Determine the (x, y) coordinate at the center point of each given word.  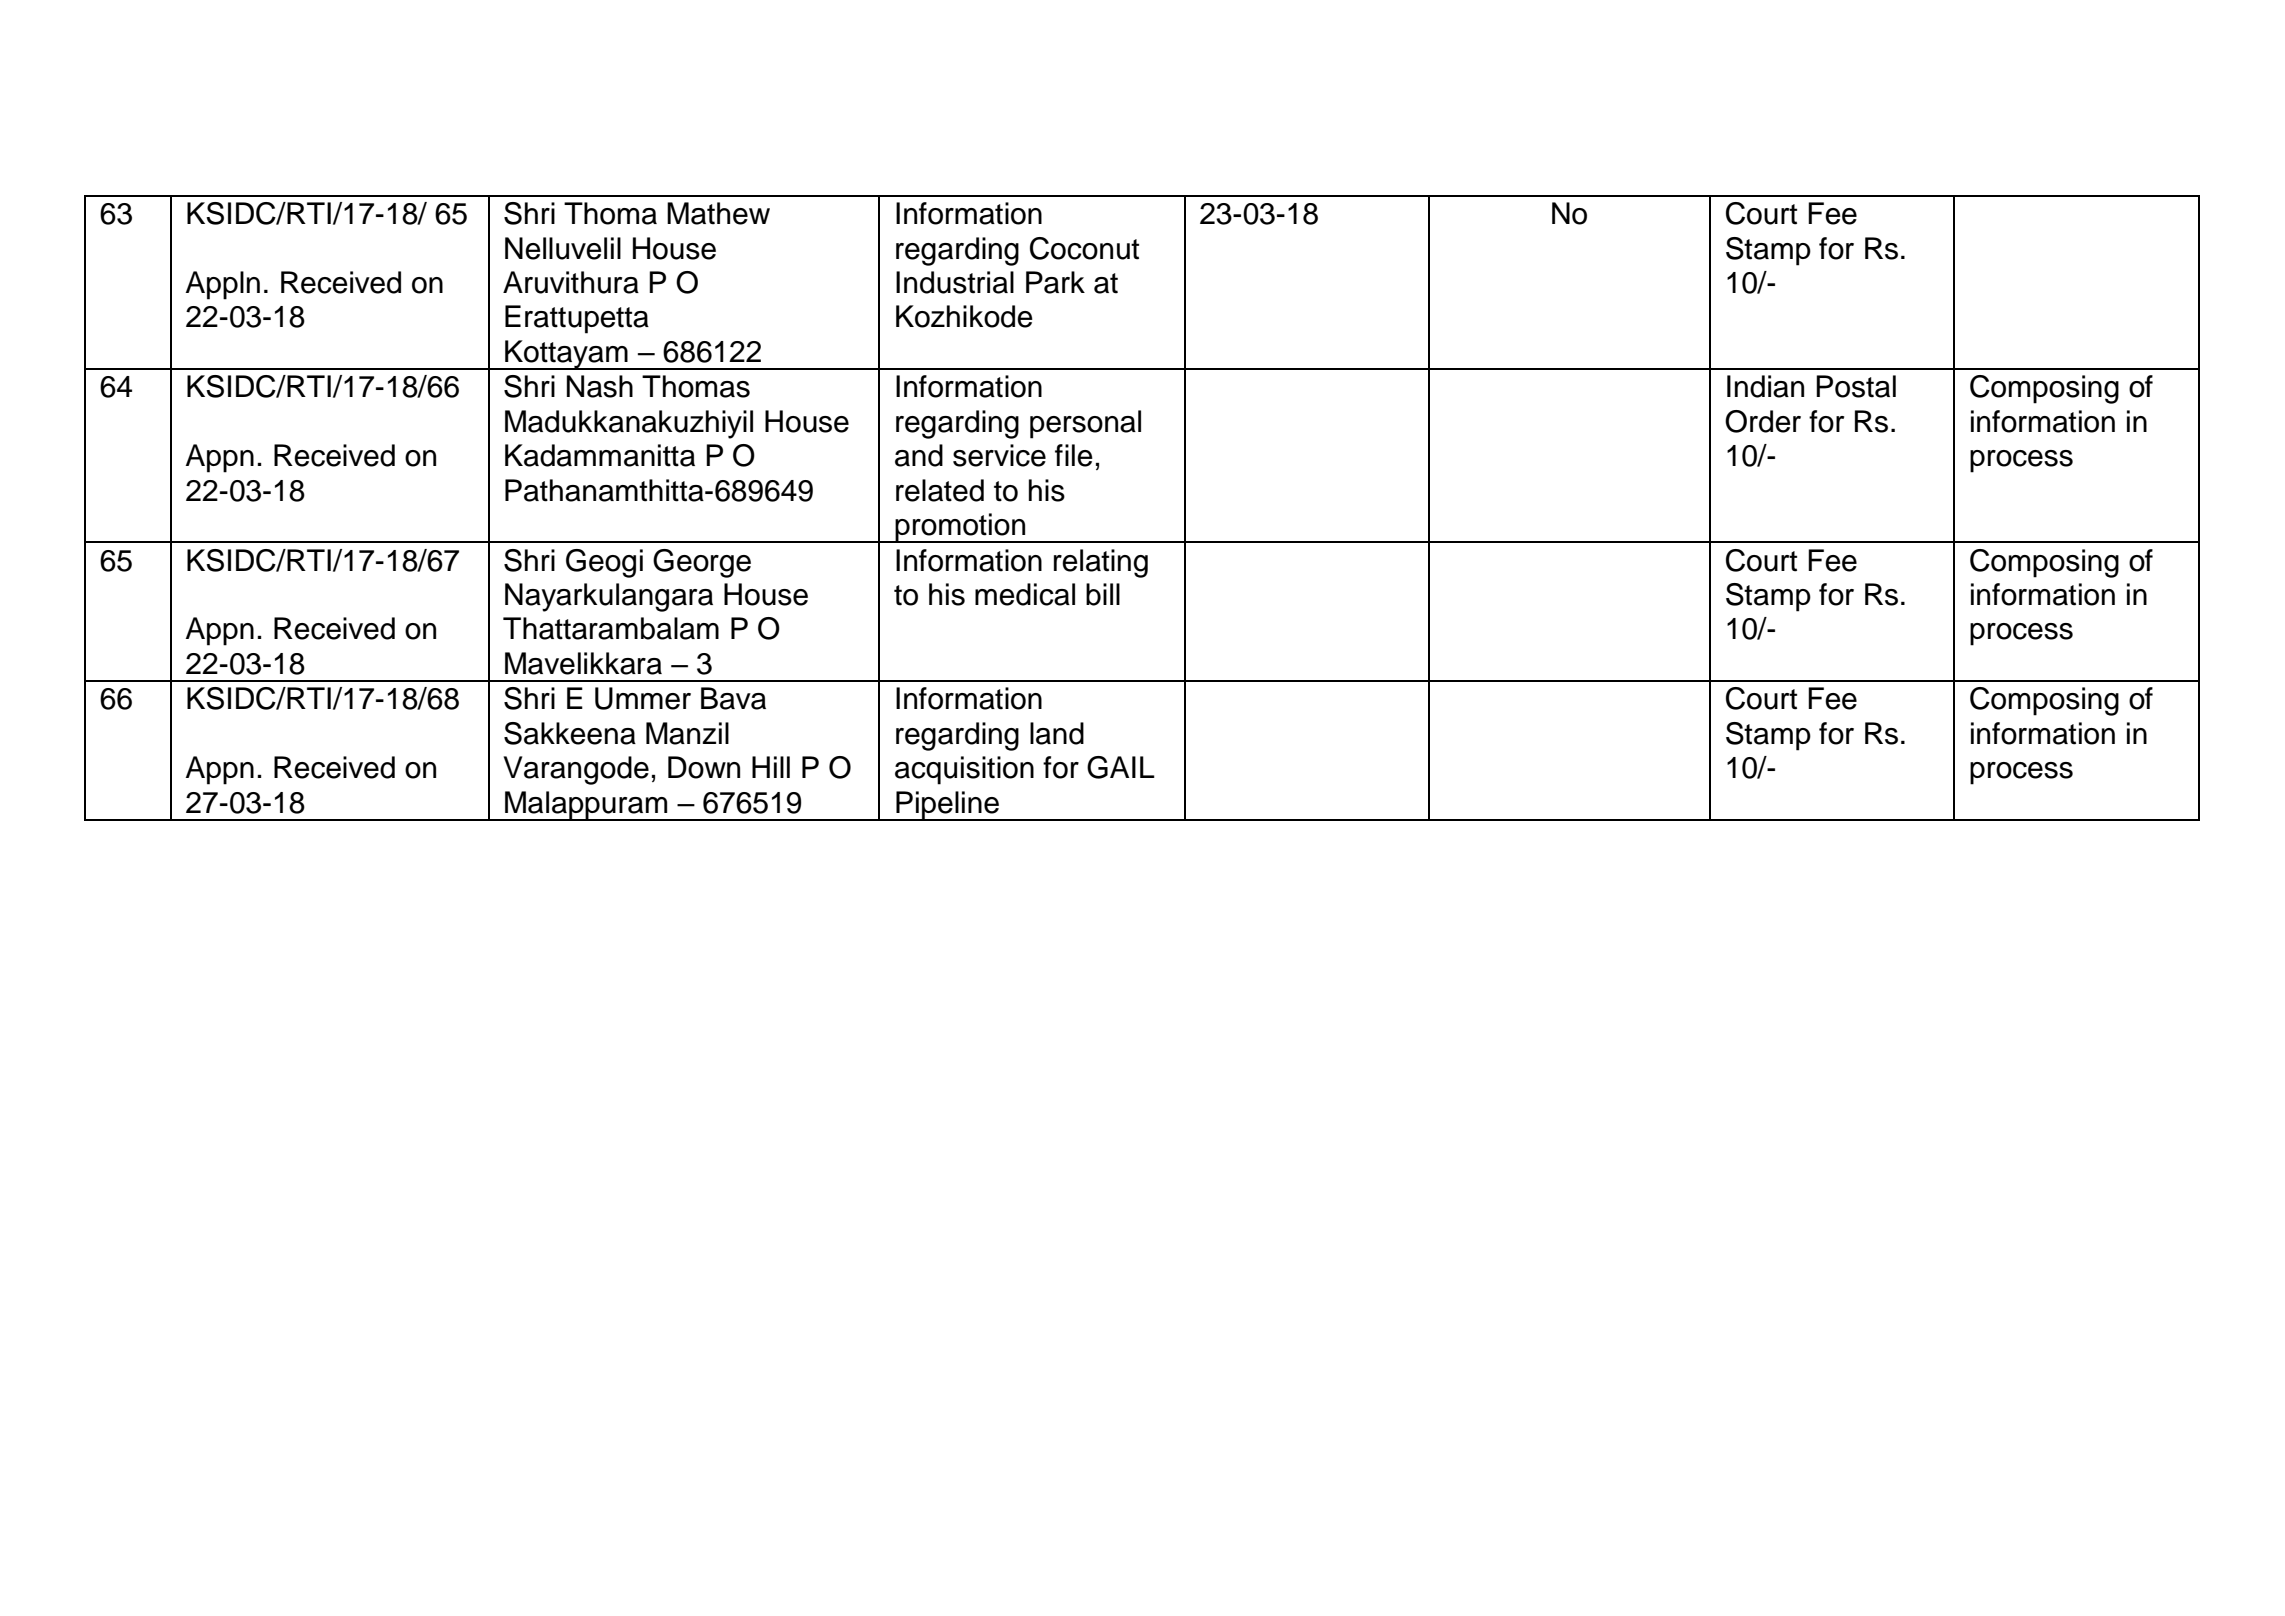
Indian (1765, 386)
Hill (771, 767)
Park (1055, 282)
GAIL (1121, 767)
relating (1101, 563)
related (940, 490)
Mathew (718, 213)
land (1057, 733)
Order (1763, 421)
